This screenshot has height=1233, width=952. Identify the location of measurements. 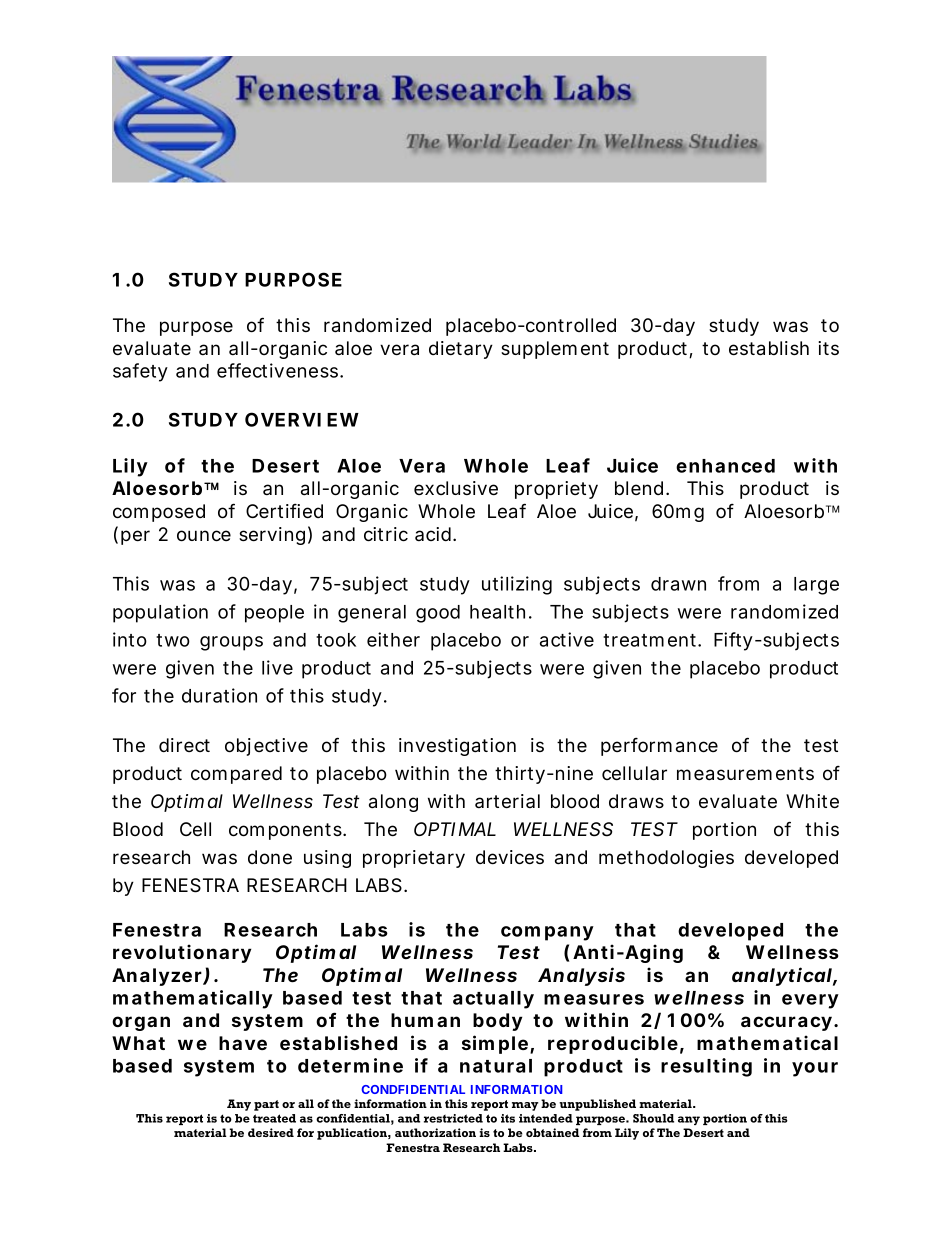
(745, 774).
